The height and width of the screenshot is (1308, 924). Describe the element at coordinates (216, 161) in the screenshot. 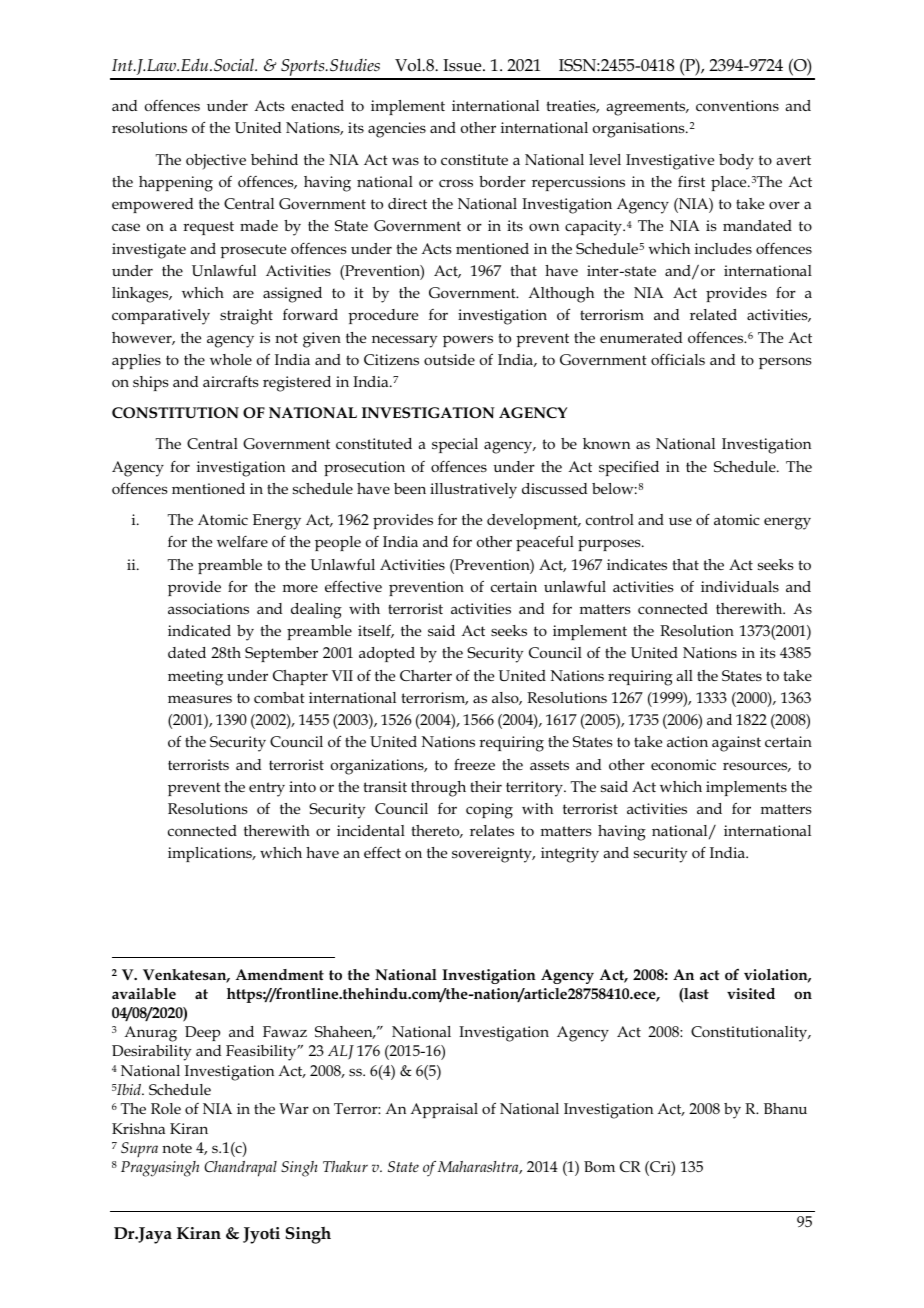

I see `objective` at that location.
